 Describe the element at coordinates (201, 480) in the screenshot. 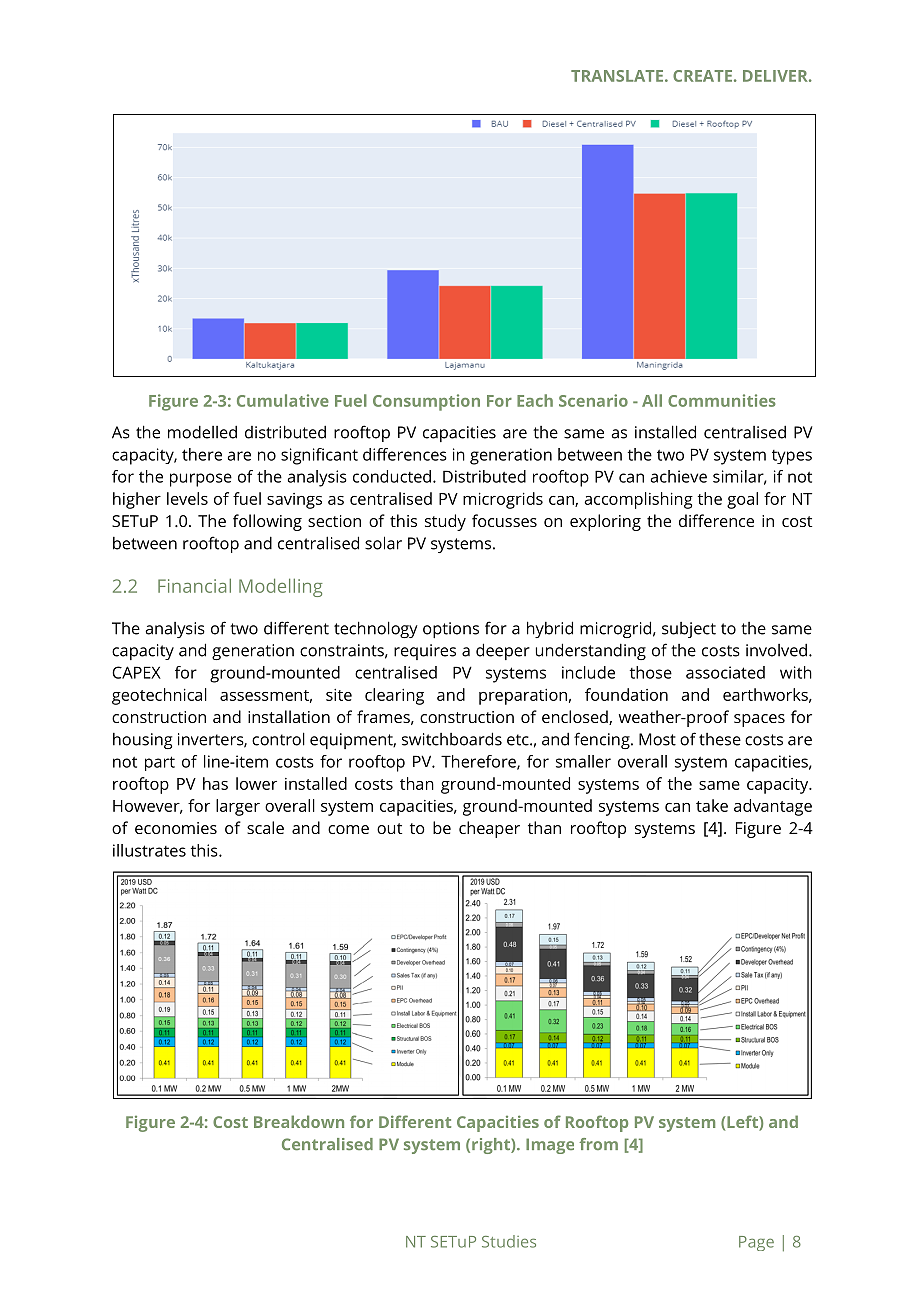

I see `purpose` at that location.
